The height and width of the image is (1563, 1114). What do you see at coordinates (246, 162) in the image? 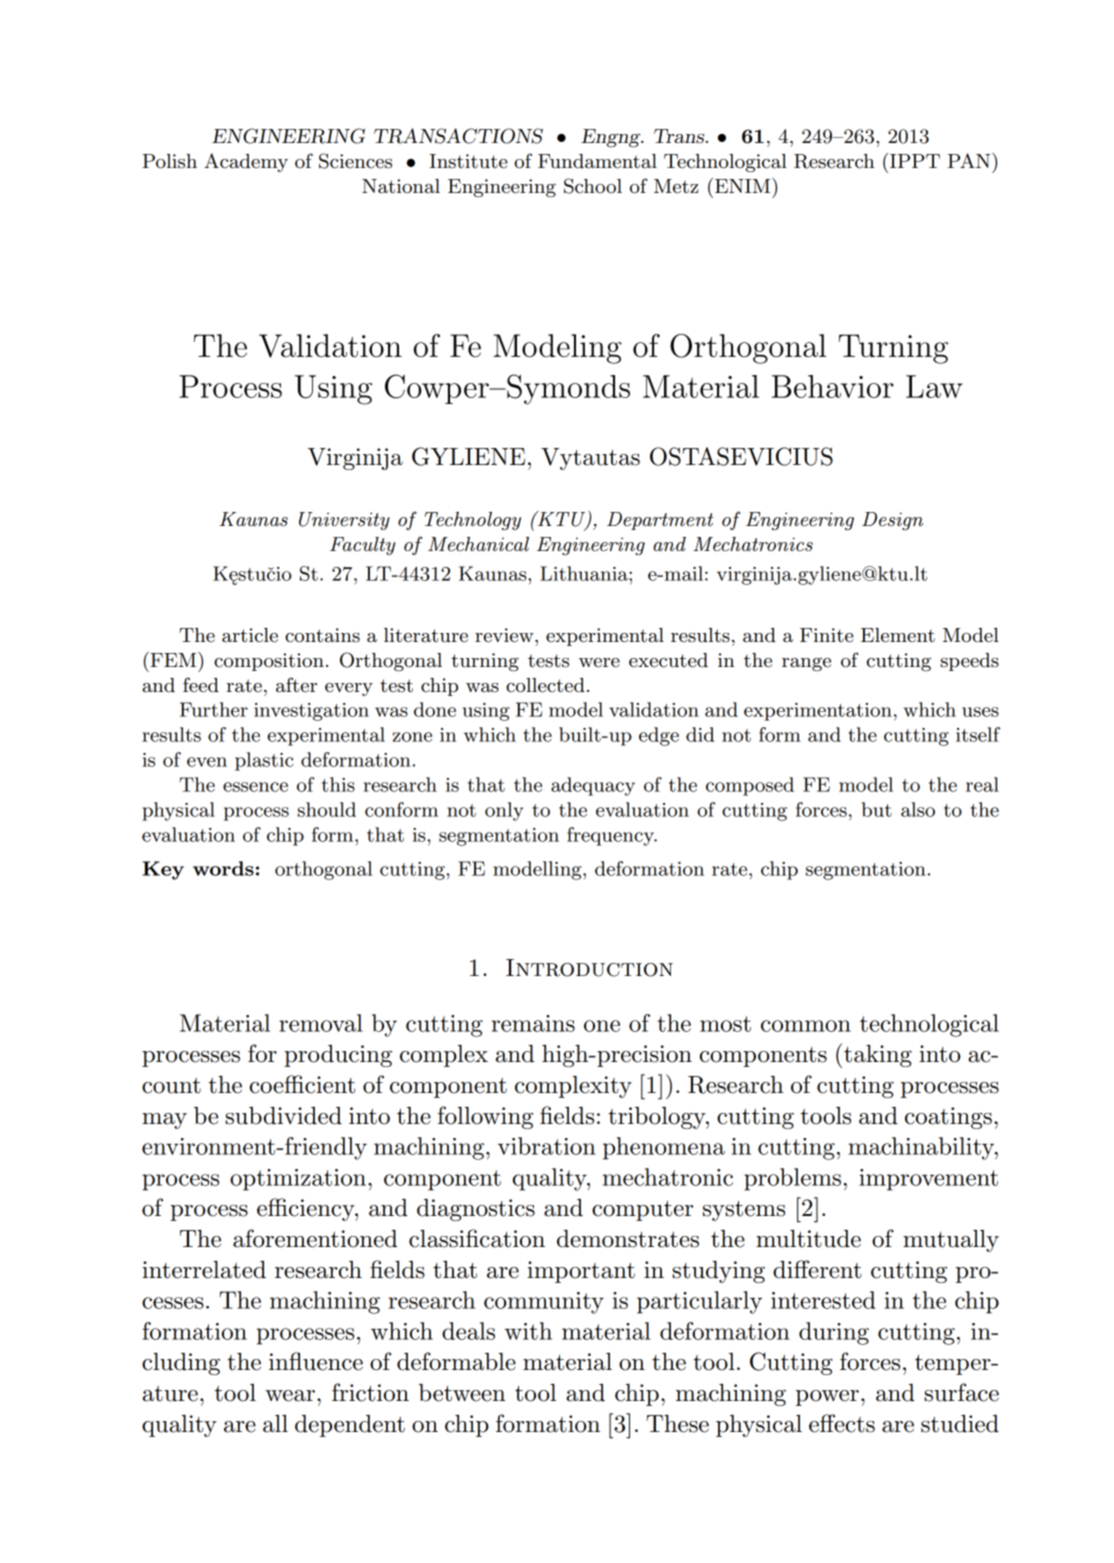
I see `Academy` at bounding box center [246, 162].
